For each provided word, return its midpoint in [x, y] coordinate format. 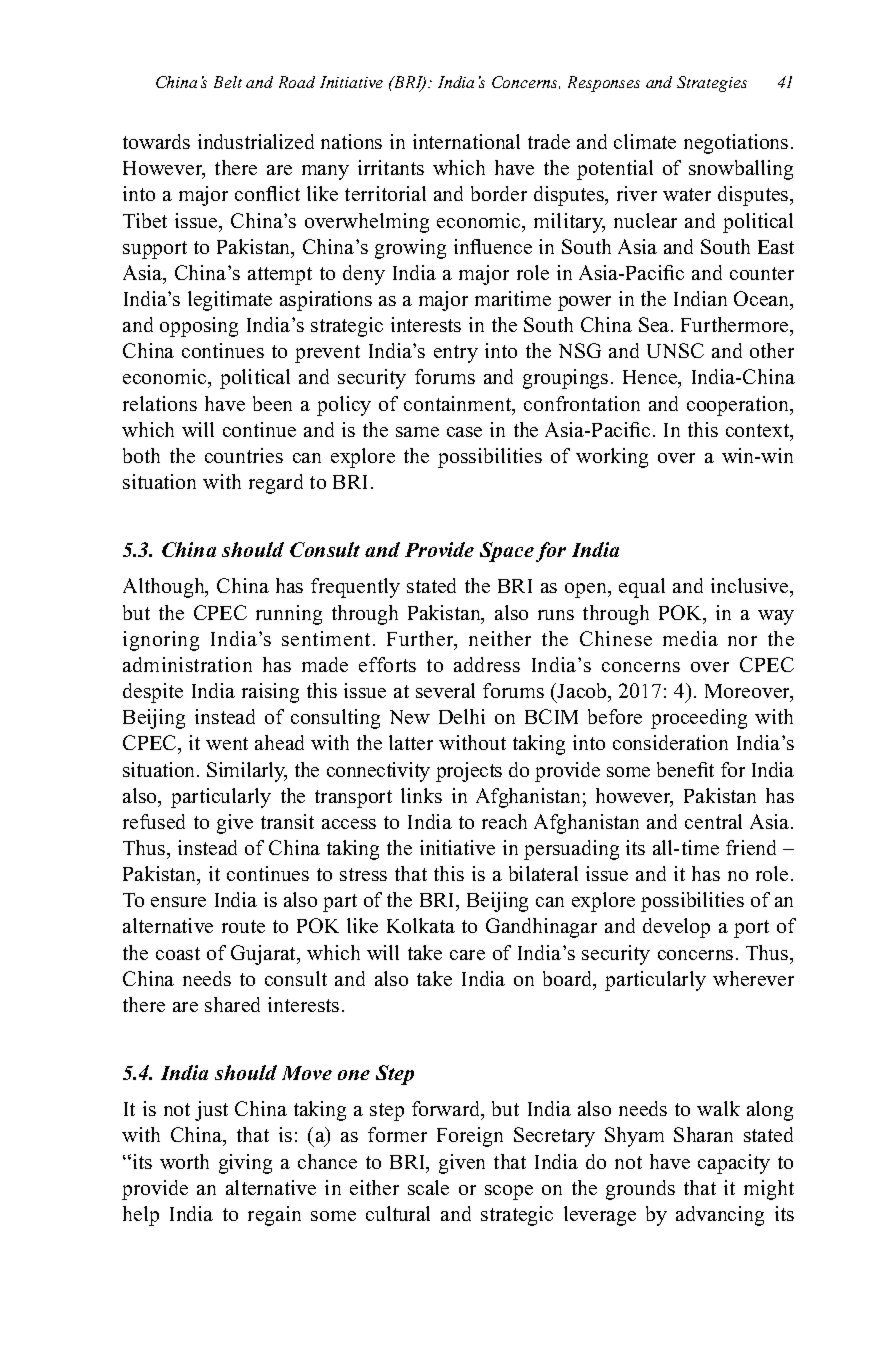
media [690, 638]
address [487, 664]
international [466, 141]
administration [187, 664]
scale [428, 1187]
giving [245, 1164]
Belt [228, 82]
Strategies [712, 84]
